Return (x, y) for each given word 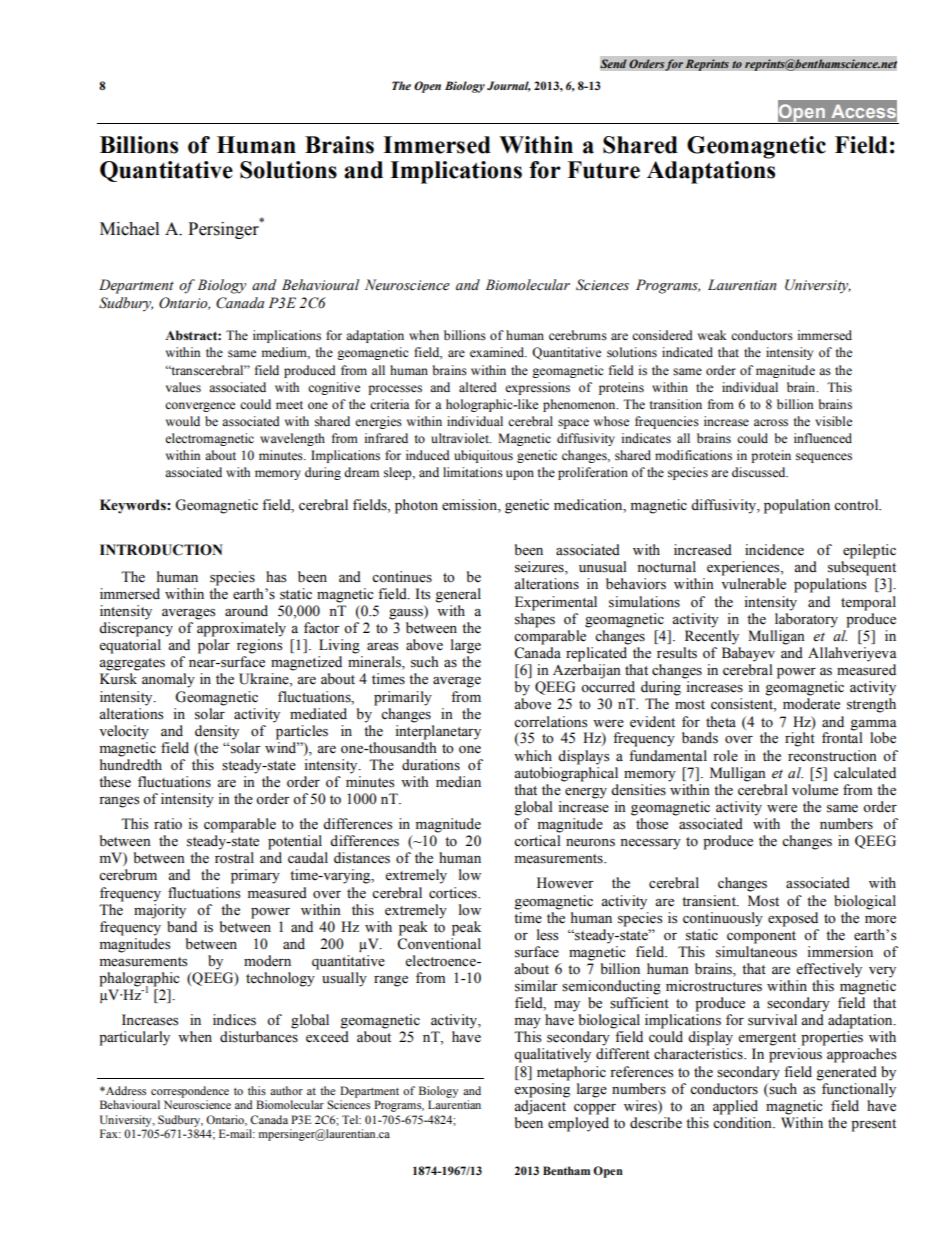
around (246, 611)
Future (603, 170)
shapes (535, 620)
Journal (509, 86)
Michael (129, 229)
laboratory (806, 620)
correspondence (190, 1092)
